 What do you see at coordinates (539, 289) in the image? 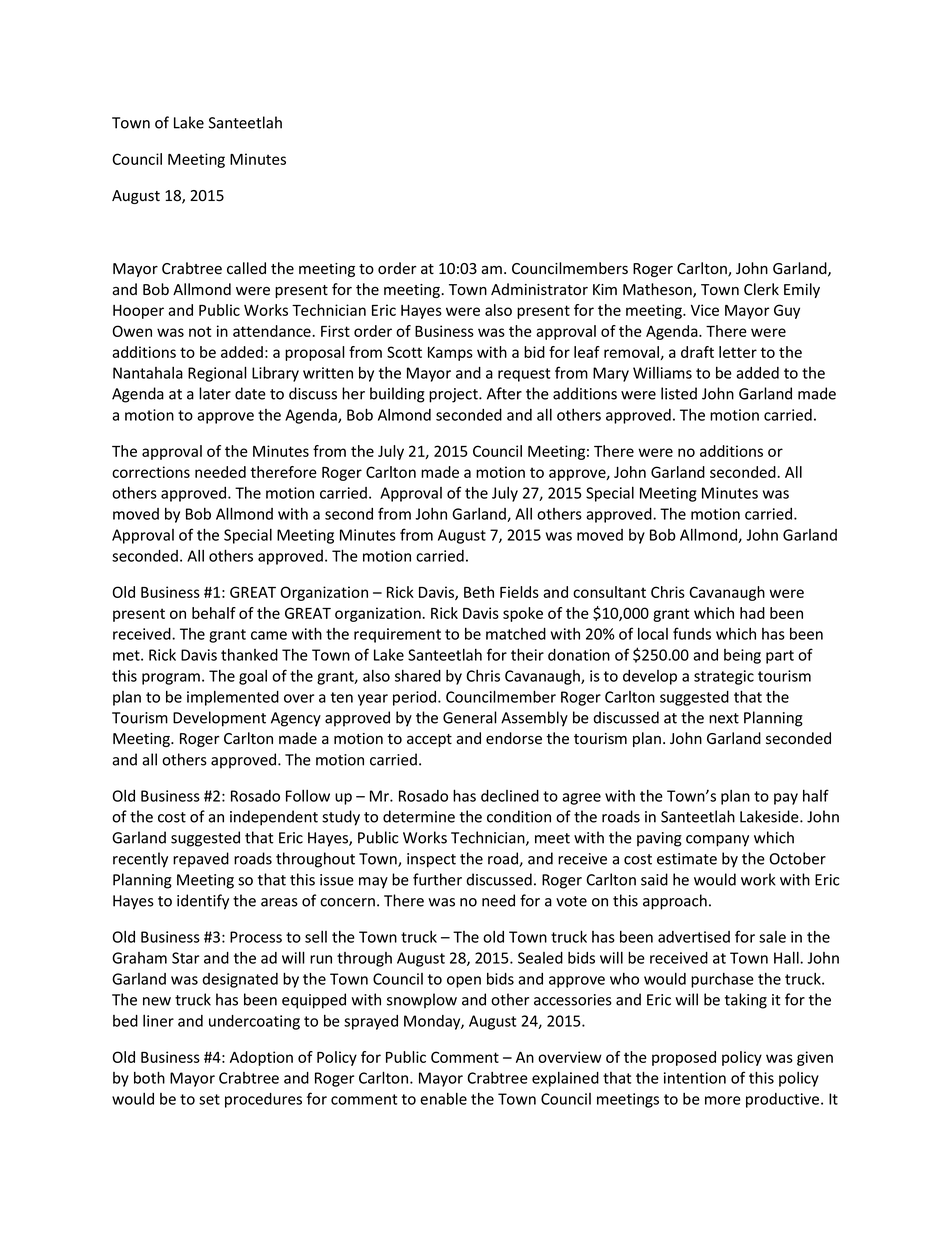
I see `Administrator` at bounding box center [539, 289].
